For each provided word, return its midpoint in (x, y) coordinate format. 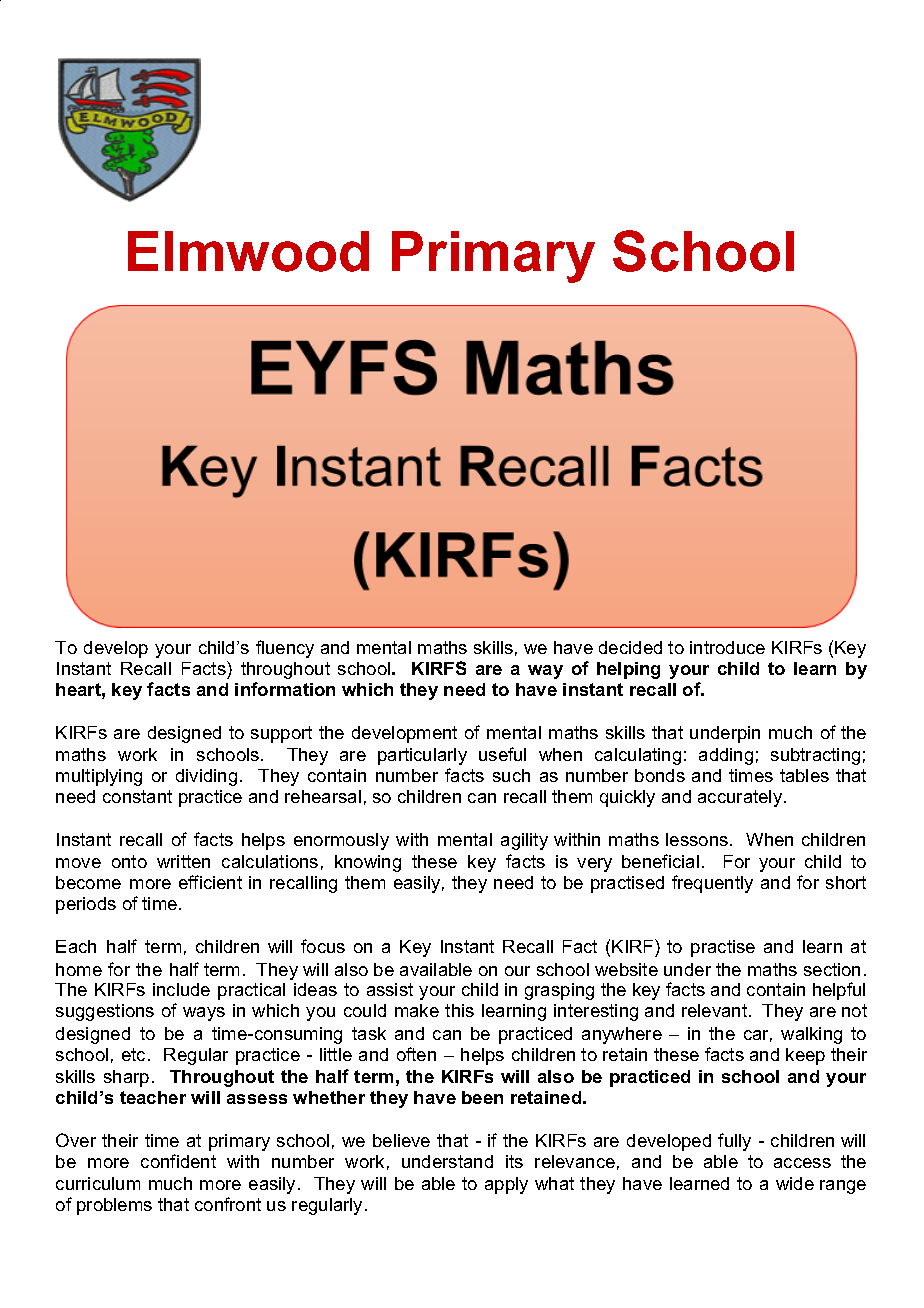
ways (204, 1014)
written (183, 861)
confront (228, 1204)
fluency (285, 649)
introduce (727, 647)
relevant (716, 1010)
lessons (698, 839)
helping (628, 670)
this (459, 1010)
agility (524, 841)
